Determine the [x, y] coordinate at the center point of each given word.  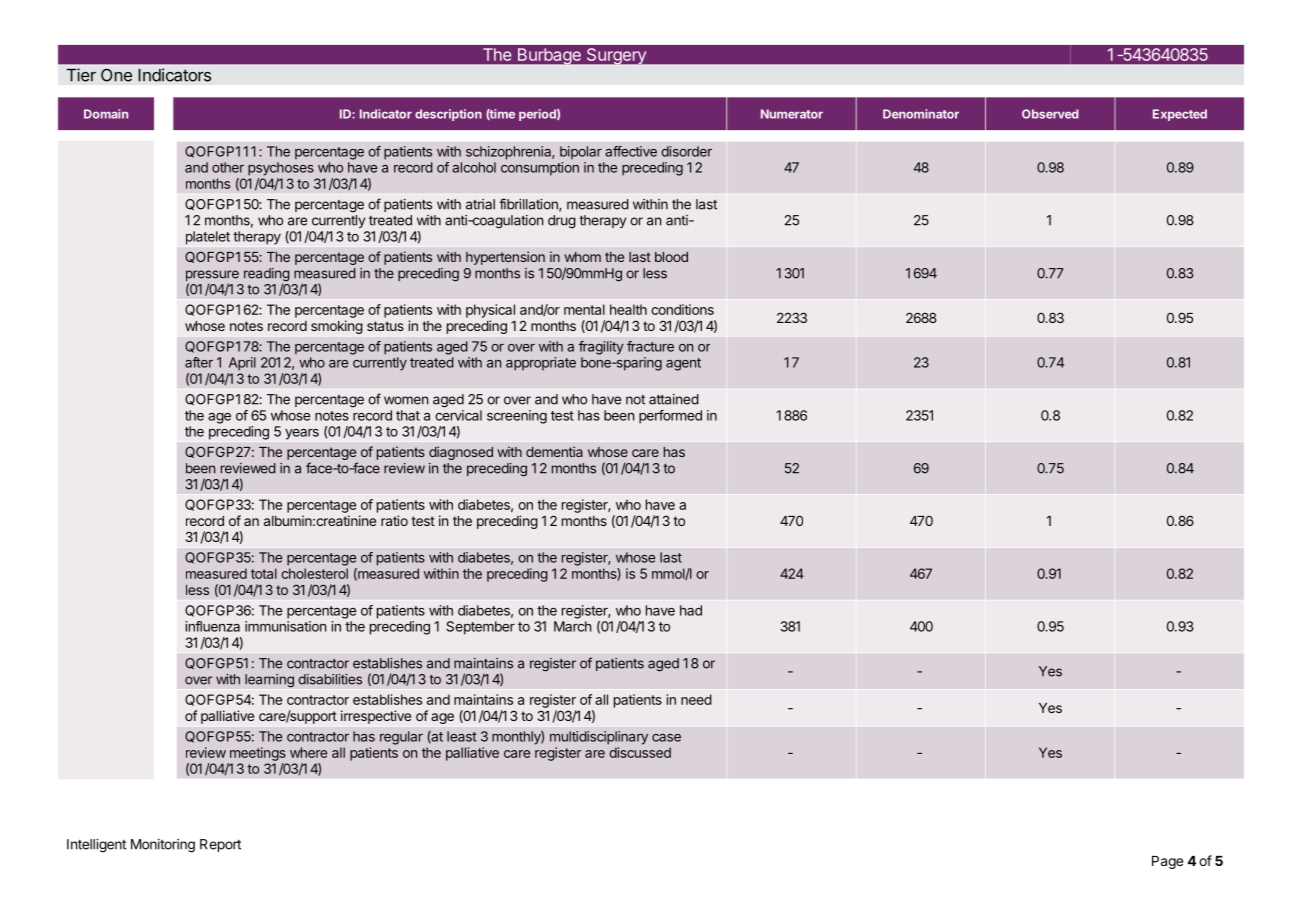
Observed [1050, 114]
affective [631, 151]
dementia [554, 451]
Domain [106, 114]
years [302, 434]
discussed [640, 752]
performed [670, 417]
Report [220, 845]
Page [1167, 862]
